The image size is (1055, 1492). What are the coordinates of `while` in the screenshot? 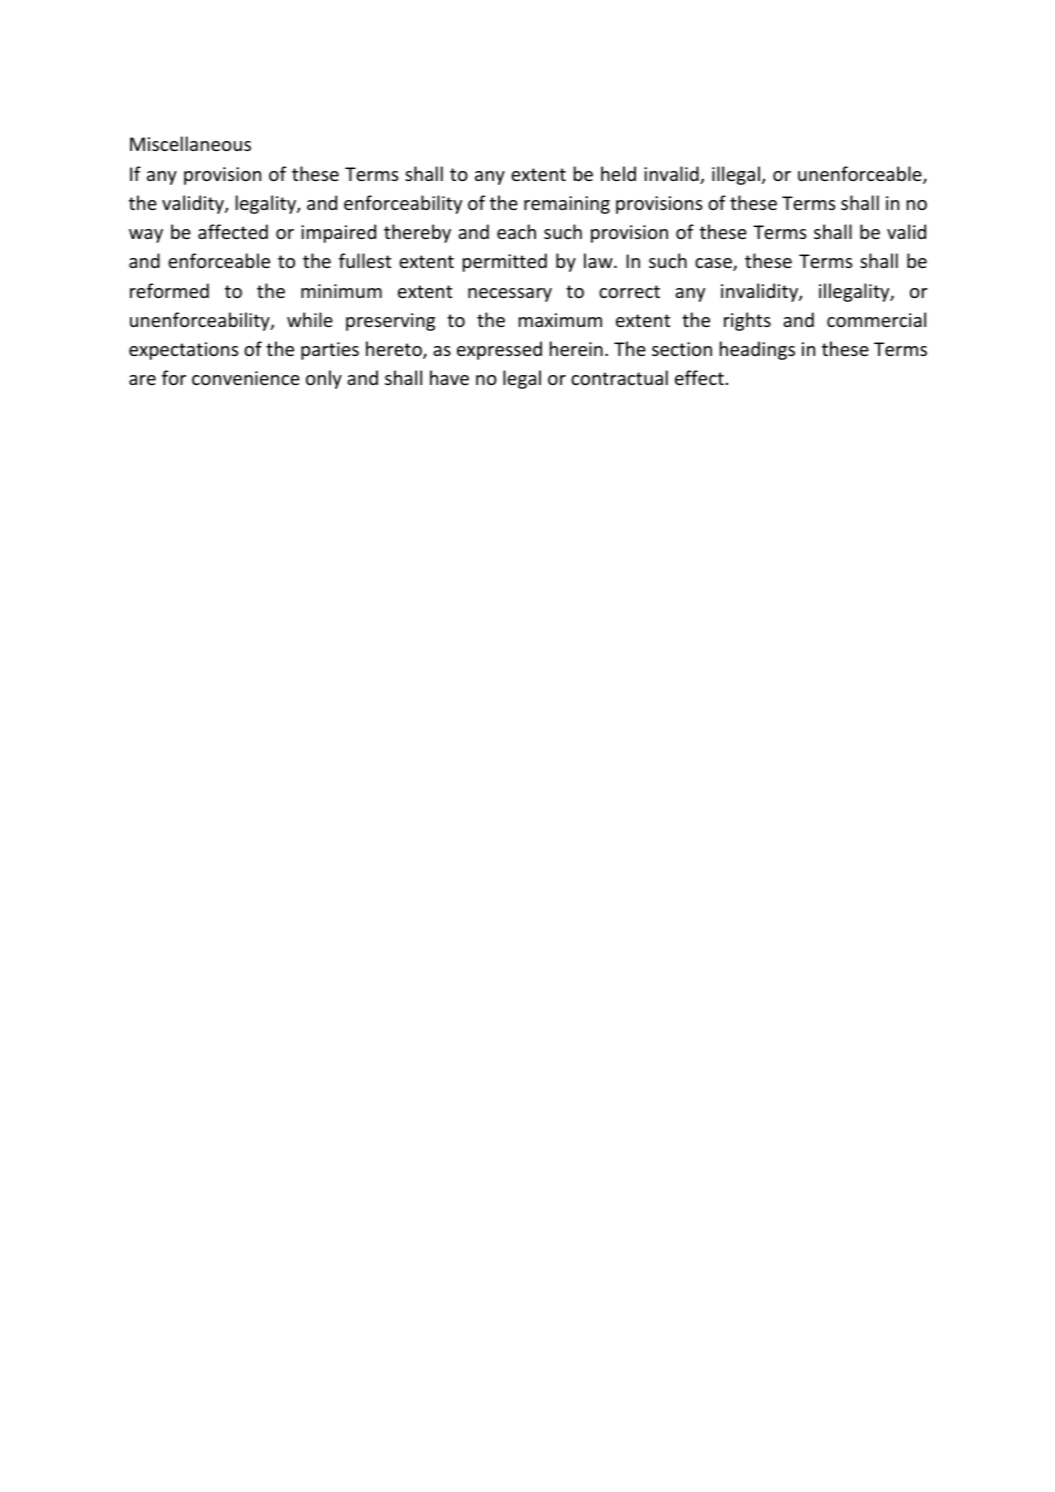 It's located at (310, 319).
